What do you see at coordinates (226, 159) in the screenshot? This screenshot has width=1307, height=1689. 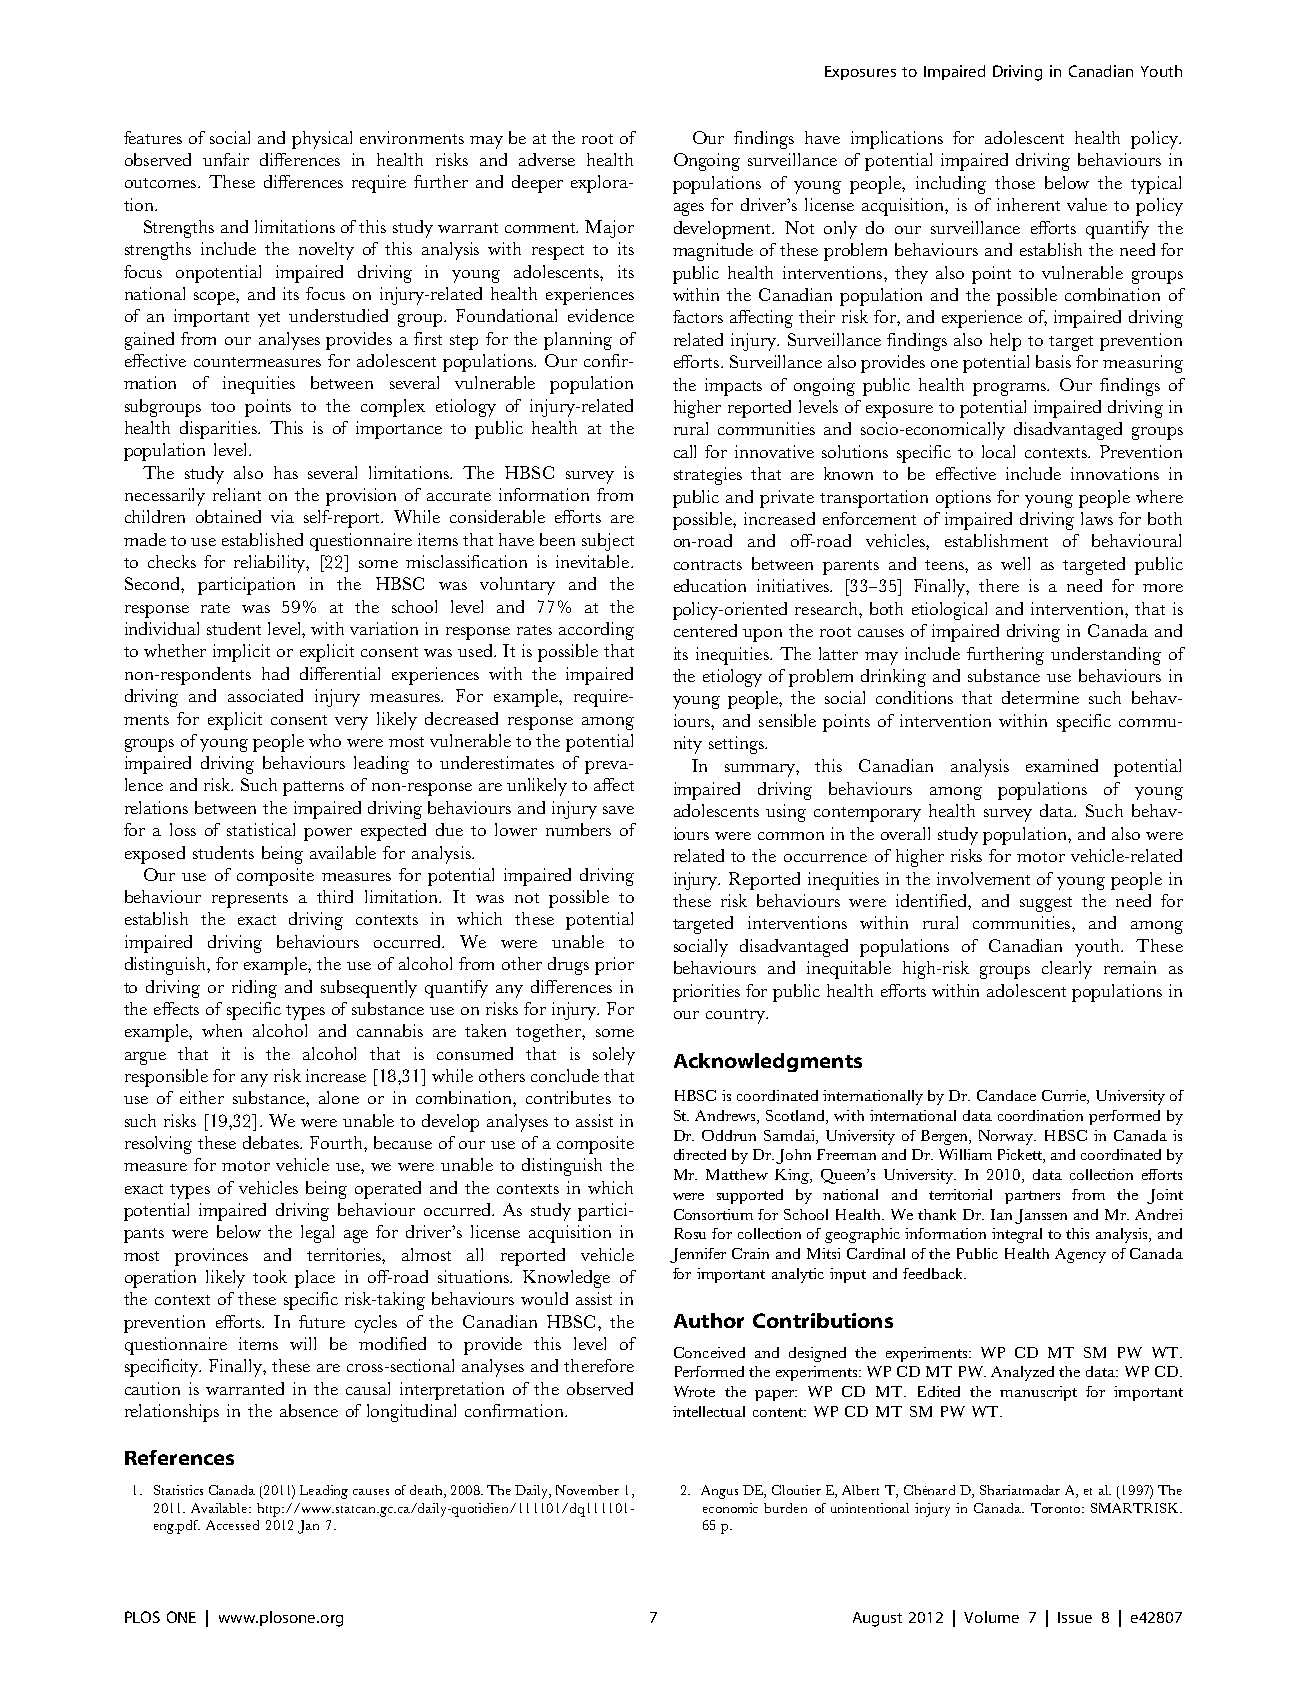 I see `unfair` at bounding box center [226, 159].
